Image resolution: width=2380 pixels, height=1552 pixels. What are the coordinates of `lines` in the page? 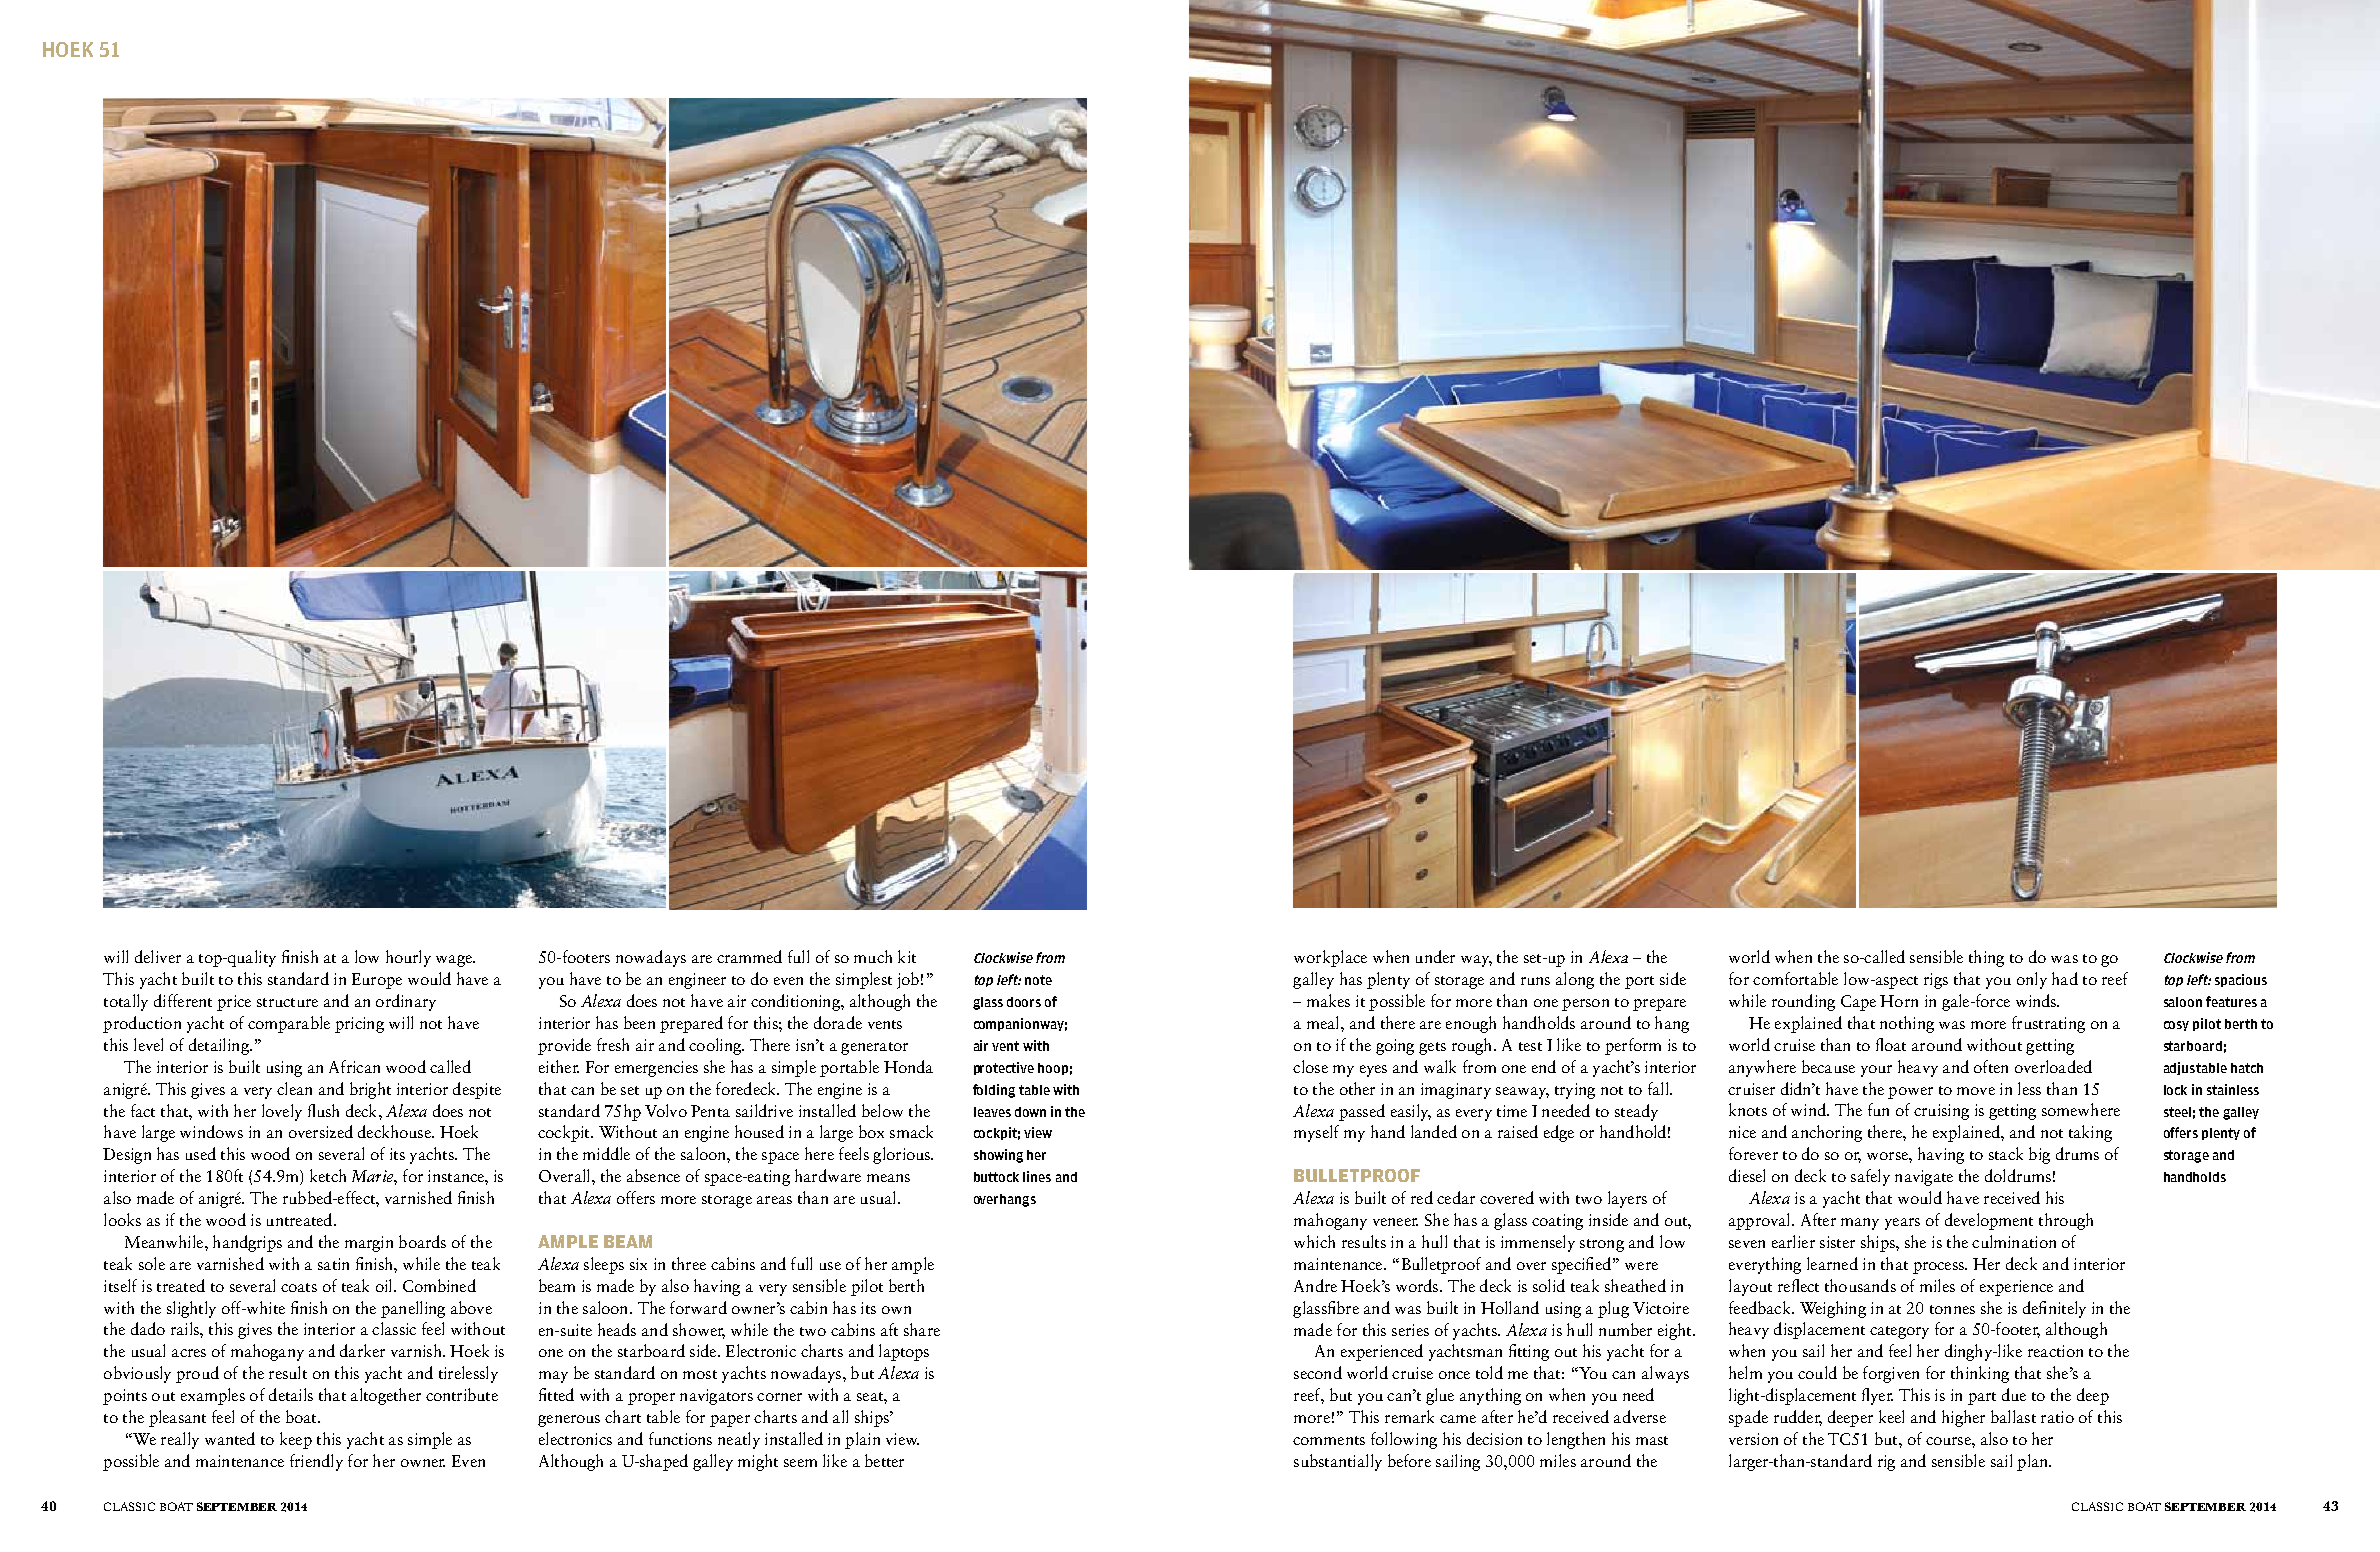 It's located at (1037, 1176).
